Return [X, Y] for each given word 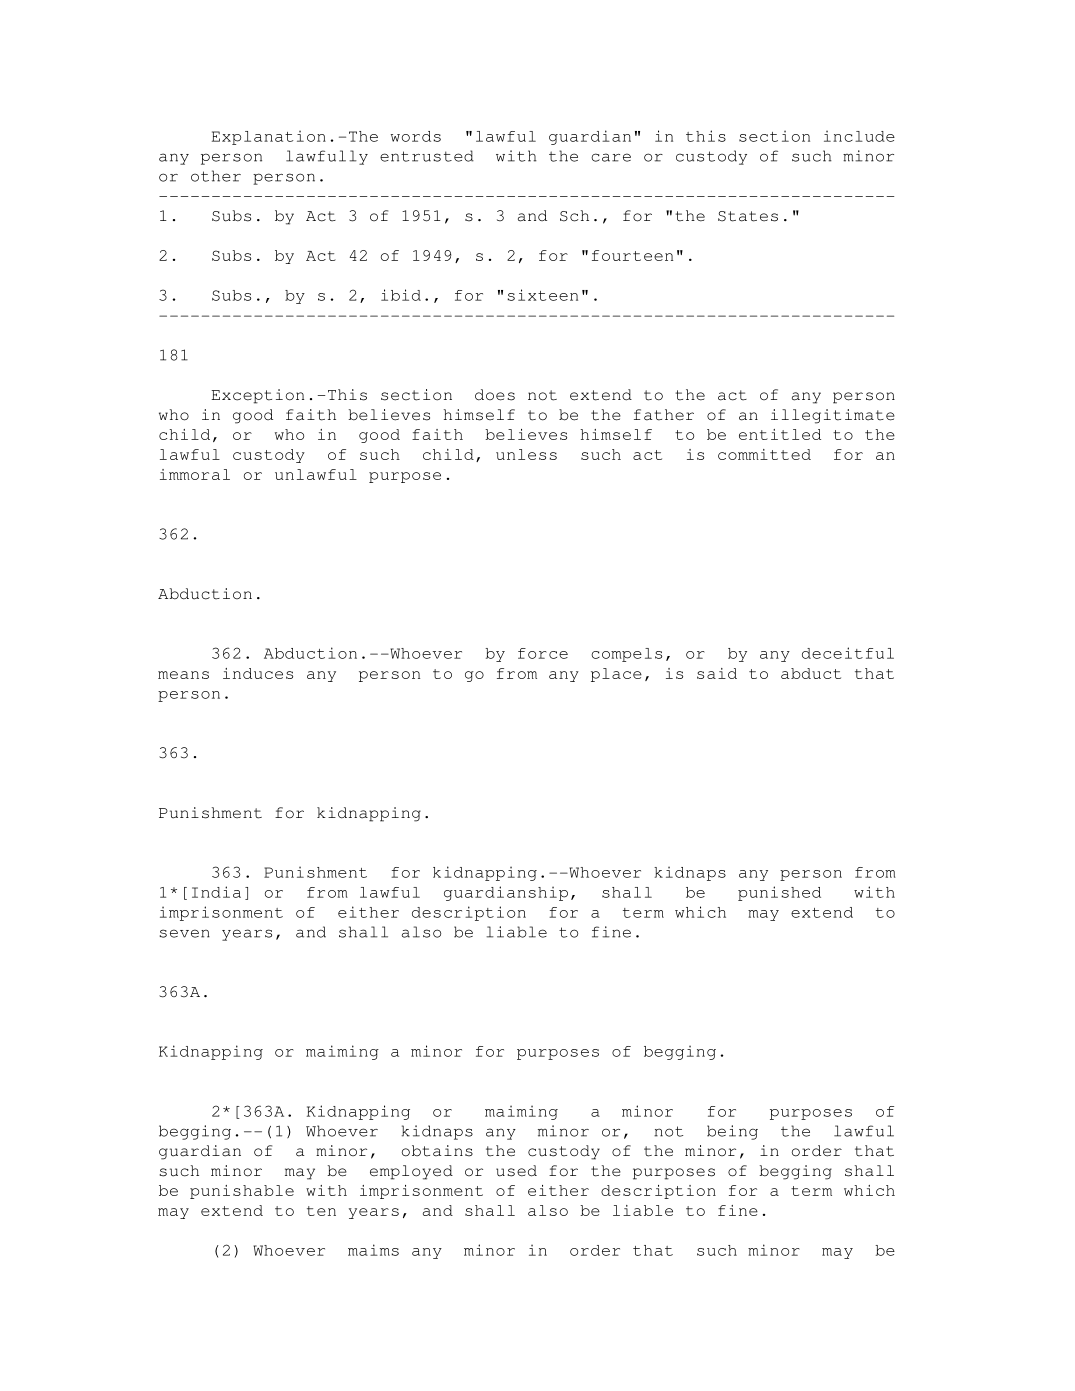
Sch [574, 216]
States [748, 216]
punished [779, 893]
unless [526, 454]
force [543, 653]
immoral [195, 474]
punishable [242, 1192]
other [216, 176]
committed [764, 454]
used [516, 1171]
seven [184, 933]
